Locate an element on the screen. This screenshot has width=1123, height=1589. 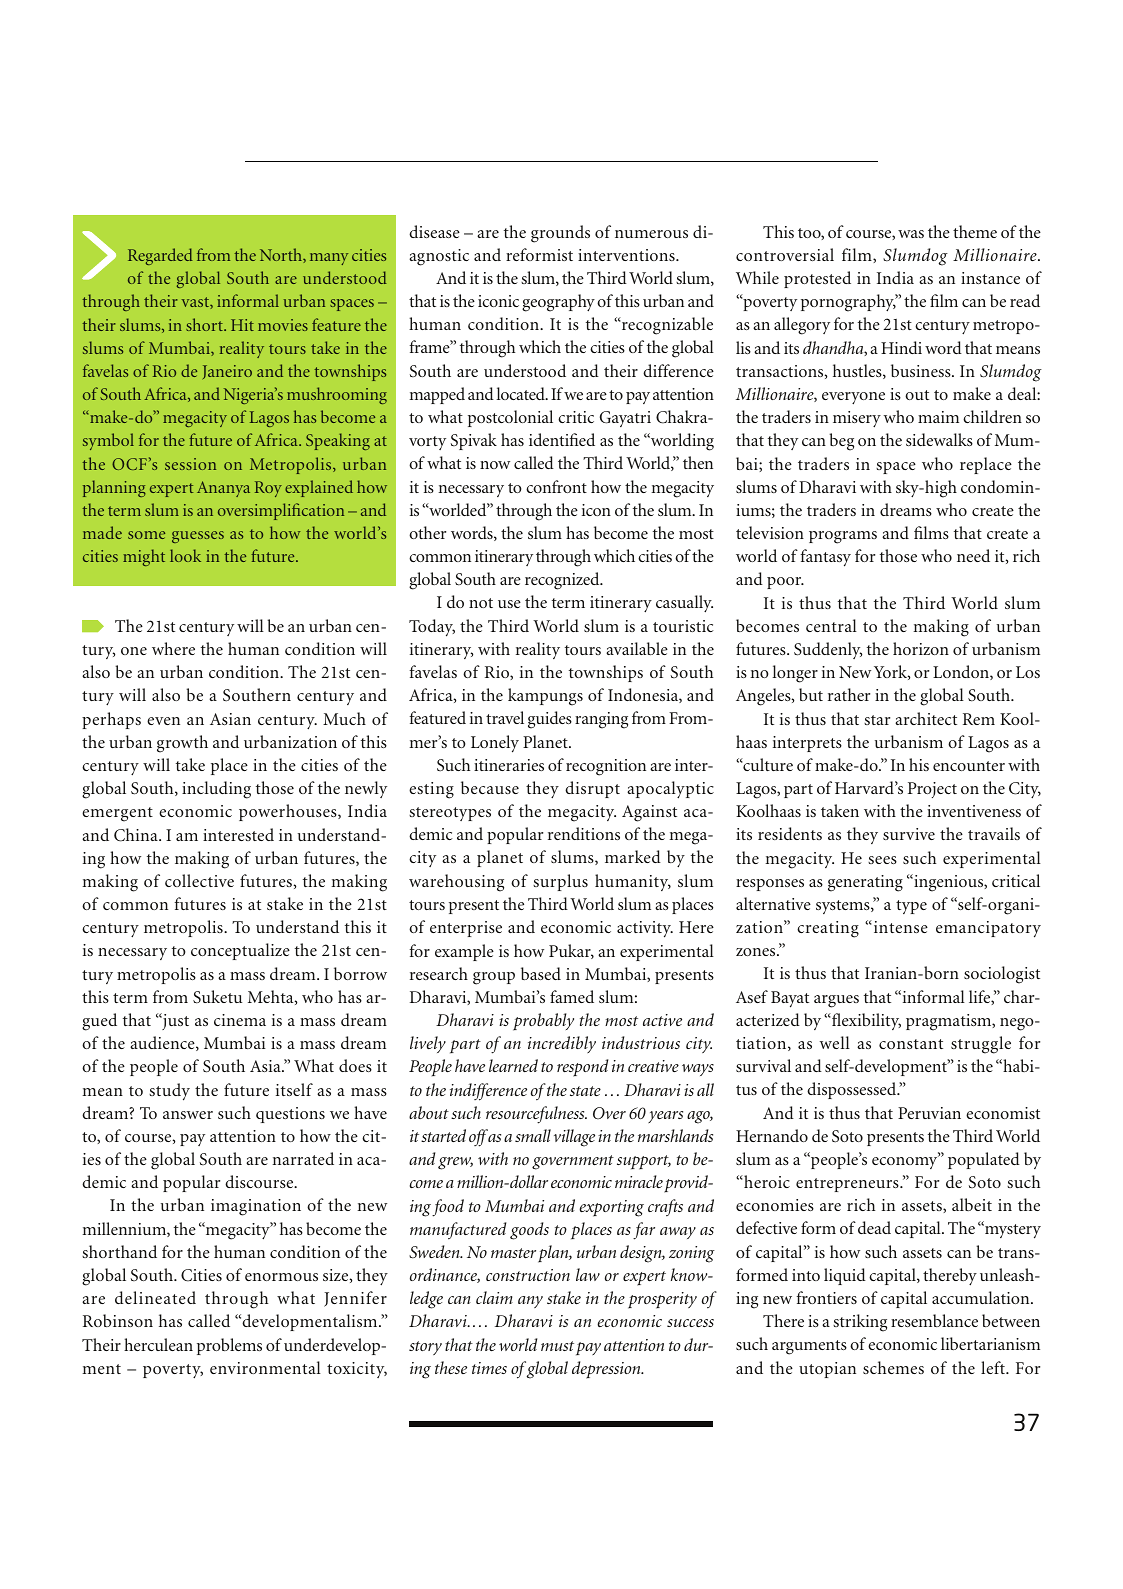
disrupt is located at coordinates (592, 789).
